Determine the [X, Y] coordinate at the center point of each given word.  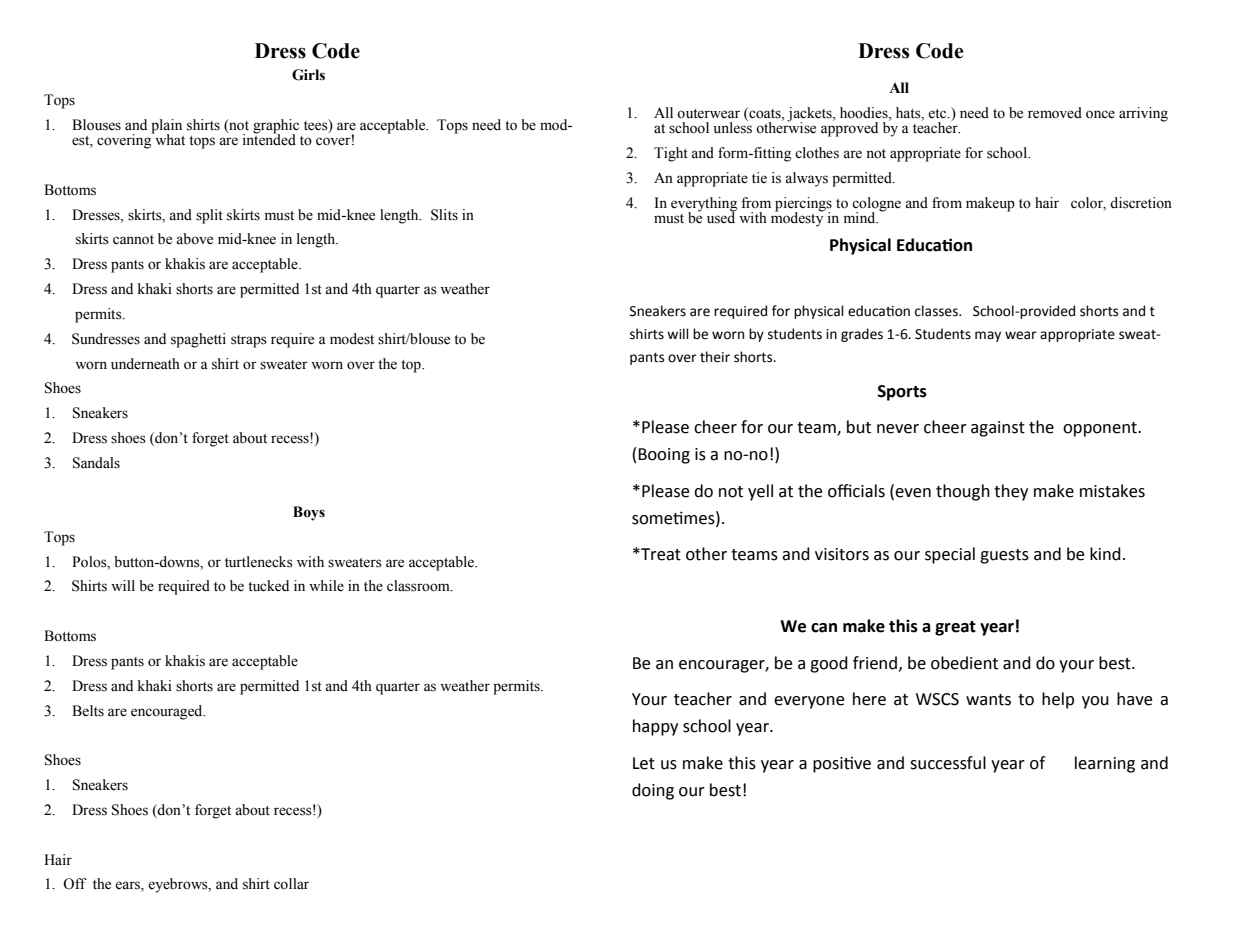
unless [732, 127]
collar [291, 884]
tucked [268, 586]
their [715, 357]
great [955, 628]
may [988, 336]
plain [166, 127]
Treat [660, 554]
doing [653, 791]
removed [1055, 113]
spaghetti [198, 340]
